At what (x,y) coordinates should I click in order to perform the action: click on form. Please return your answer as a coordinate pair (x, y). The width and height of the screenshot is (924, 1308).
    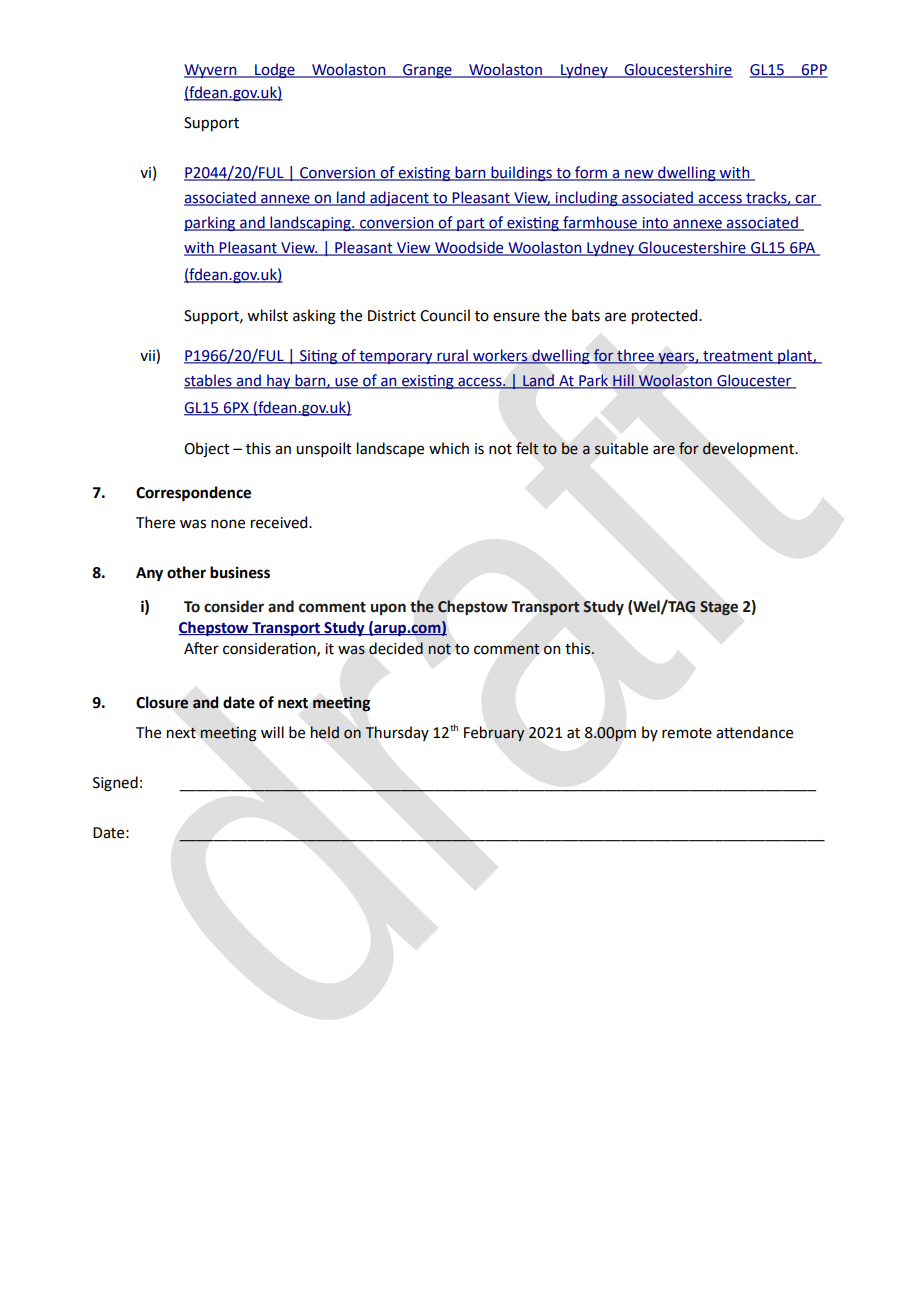
    Looking at the image, I should click on (591, 173).
